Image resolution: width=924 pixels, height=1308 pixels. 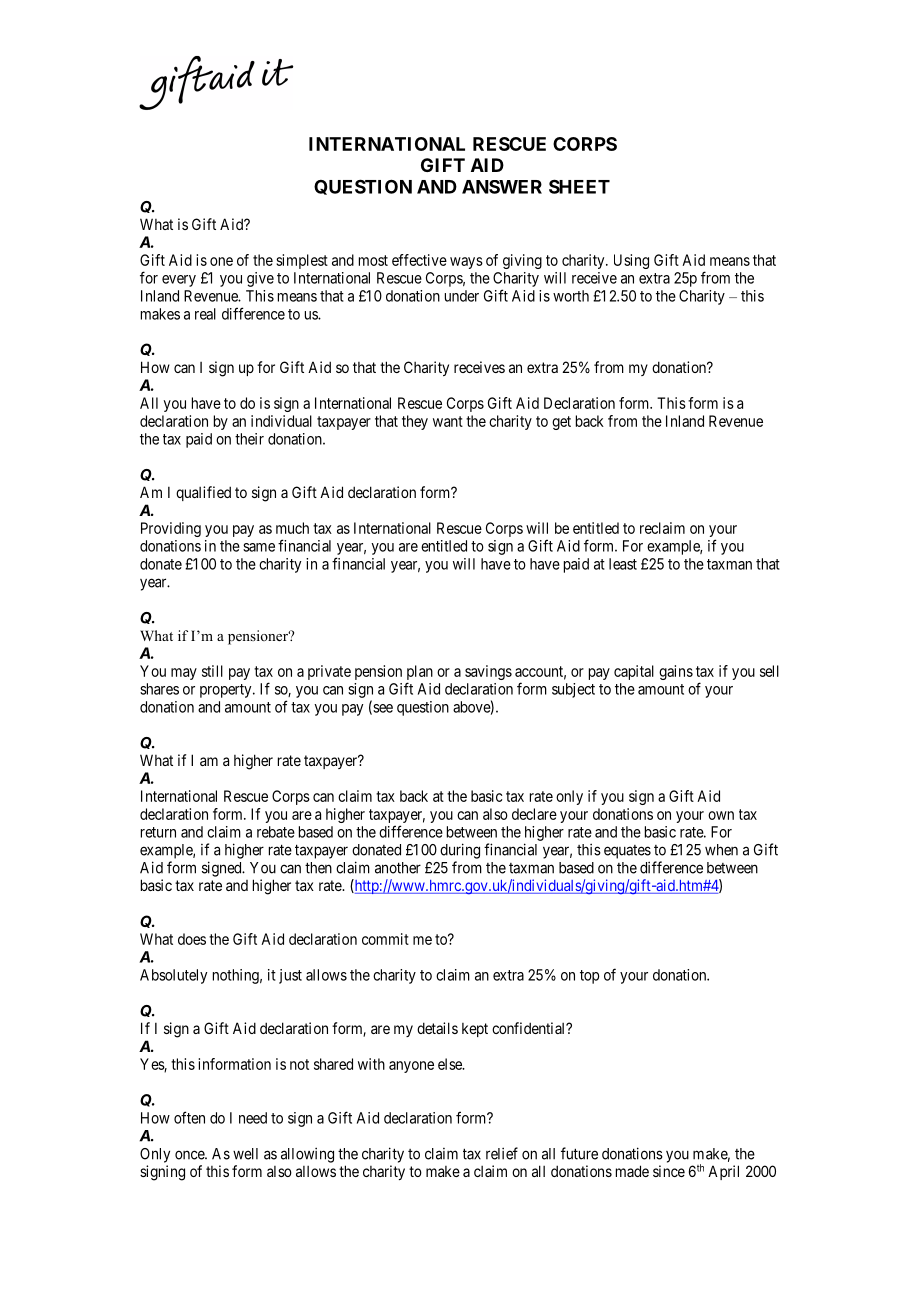 I want to click on gains, so click(x=676, y=672).
